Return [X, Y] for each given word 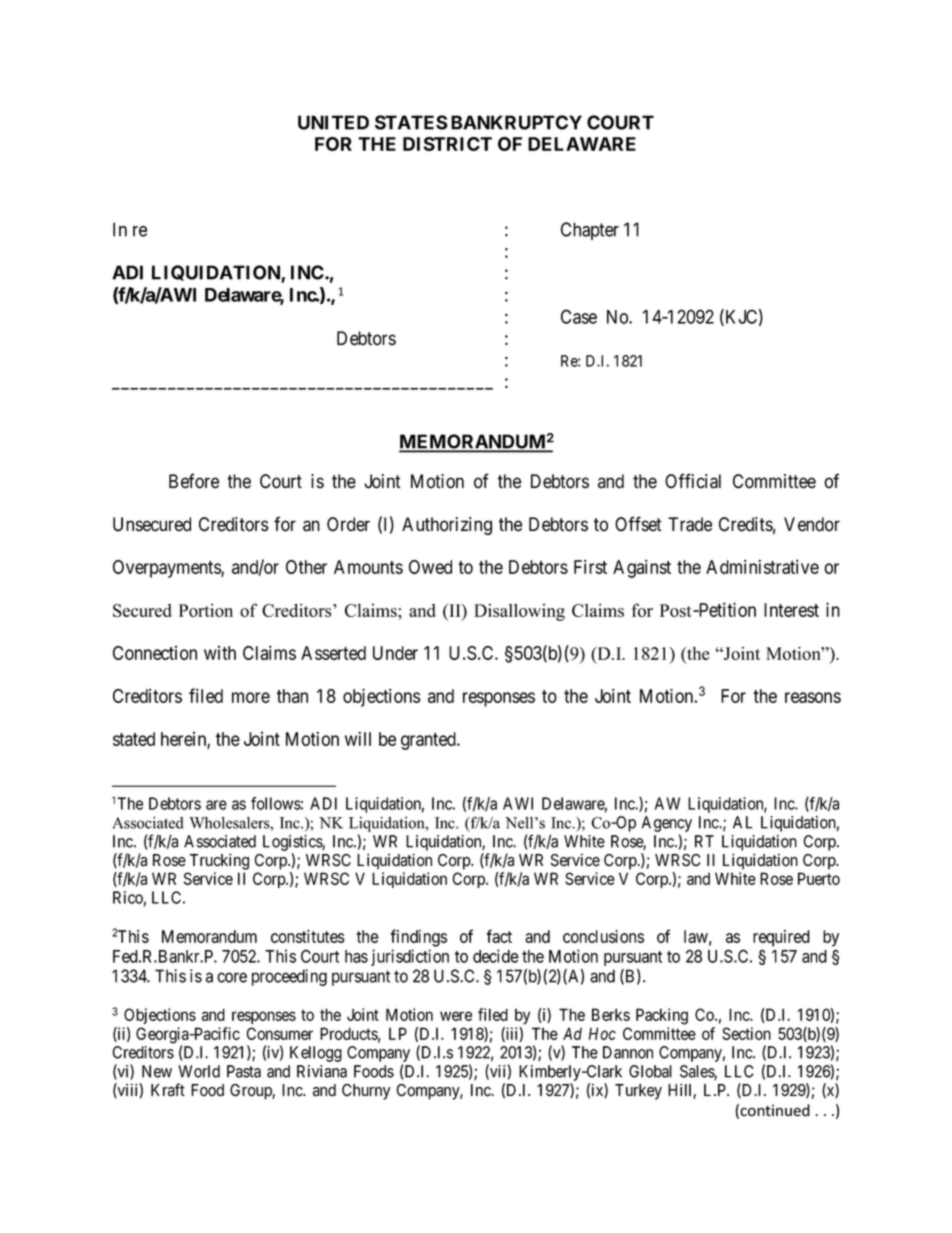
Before [194, 481]
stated [134, 739]
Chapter [590, 231]
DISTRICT [447, 144]
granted [429, 741]
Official [693, 481]
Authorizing [447, 526]
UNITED [333, 122]
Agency [667, 824]
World [199, 1071]
